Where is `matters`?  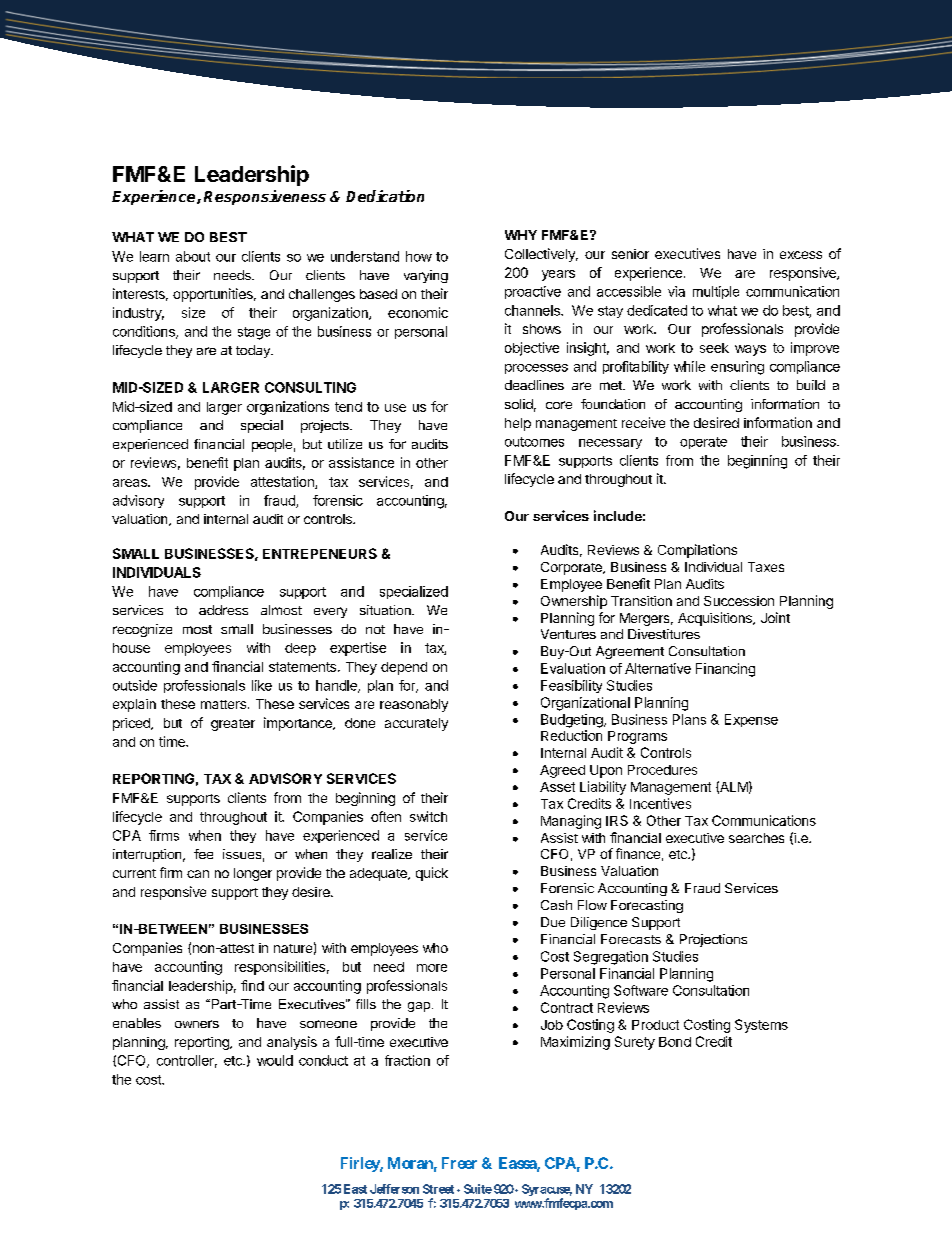 matters is located at coordinates (225, 704).
